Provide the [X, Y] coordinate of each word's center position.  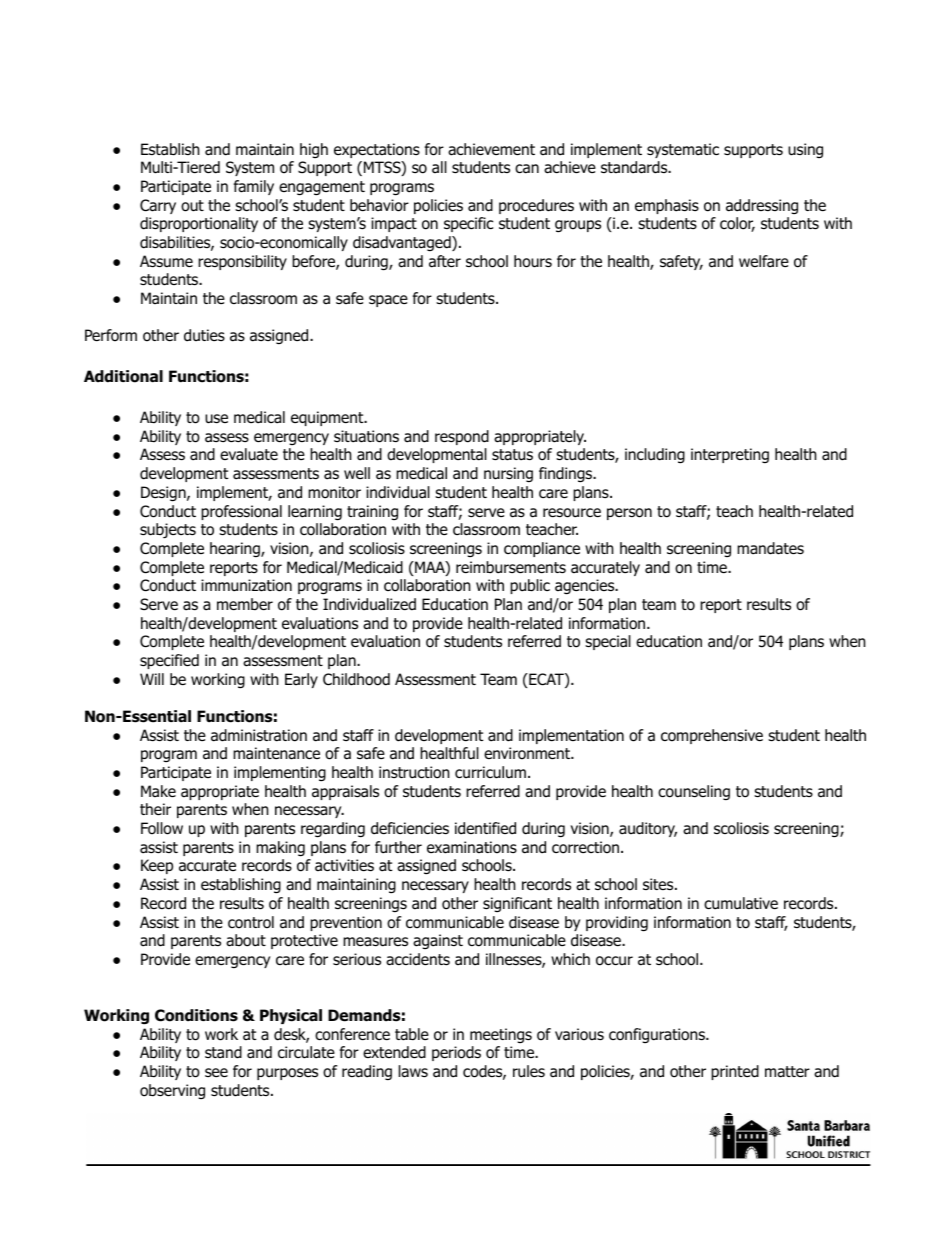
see [216, 1072]
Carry [158, 206]
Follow [162, 828]
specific [468, 224]
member [245, 604]
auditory [648, 829]
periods [456, 1053]
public [530, 586]
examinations [472, 847]
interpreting [730, 455]
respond [462, 437]
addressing [762, 206]
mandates [770, 548]
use [216, 419]
